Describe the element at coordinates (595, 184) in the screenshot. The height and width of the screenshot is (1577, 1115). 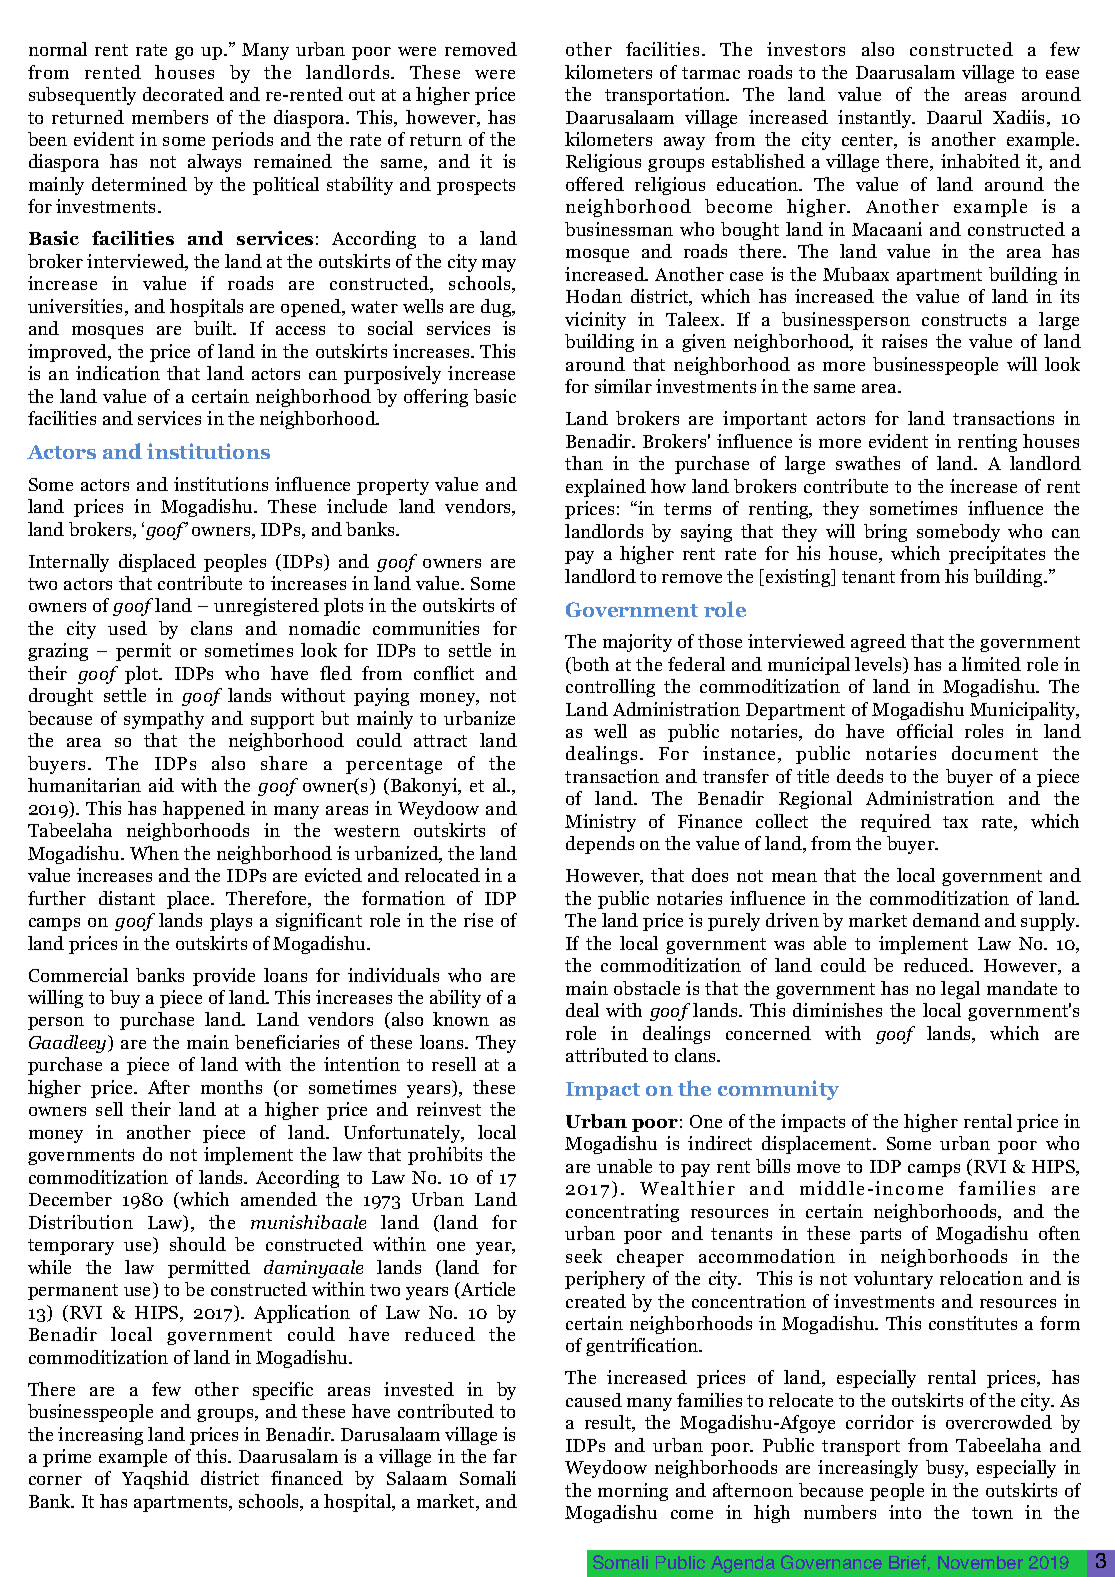
I see `offered` at that location.
